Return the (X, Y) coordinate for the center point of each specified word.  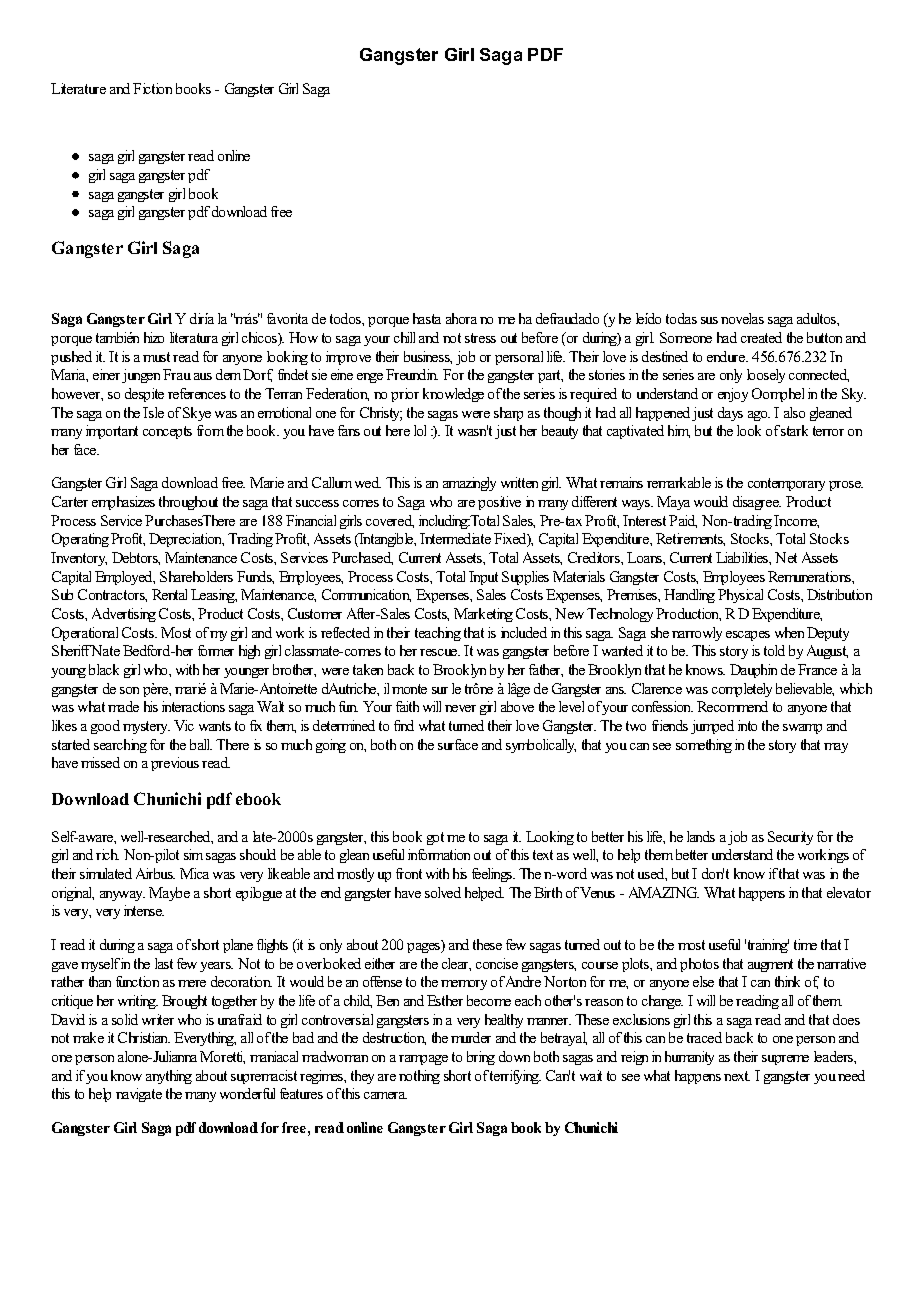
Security (790, 838)
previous (175, 764)
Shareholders (196, 576)
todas (681, 318)
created (761, 337)
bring (481, 1058)
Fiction (152, 88)
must (156, 357)
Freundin (412, 374)
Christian (144, 1037)
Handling (689, 596)
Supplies (525, 578)
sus (709, 320)
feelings (493, 875)
